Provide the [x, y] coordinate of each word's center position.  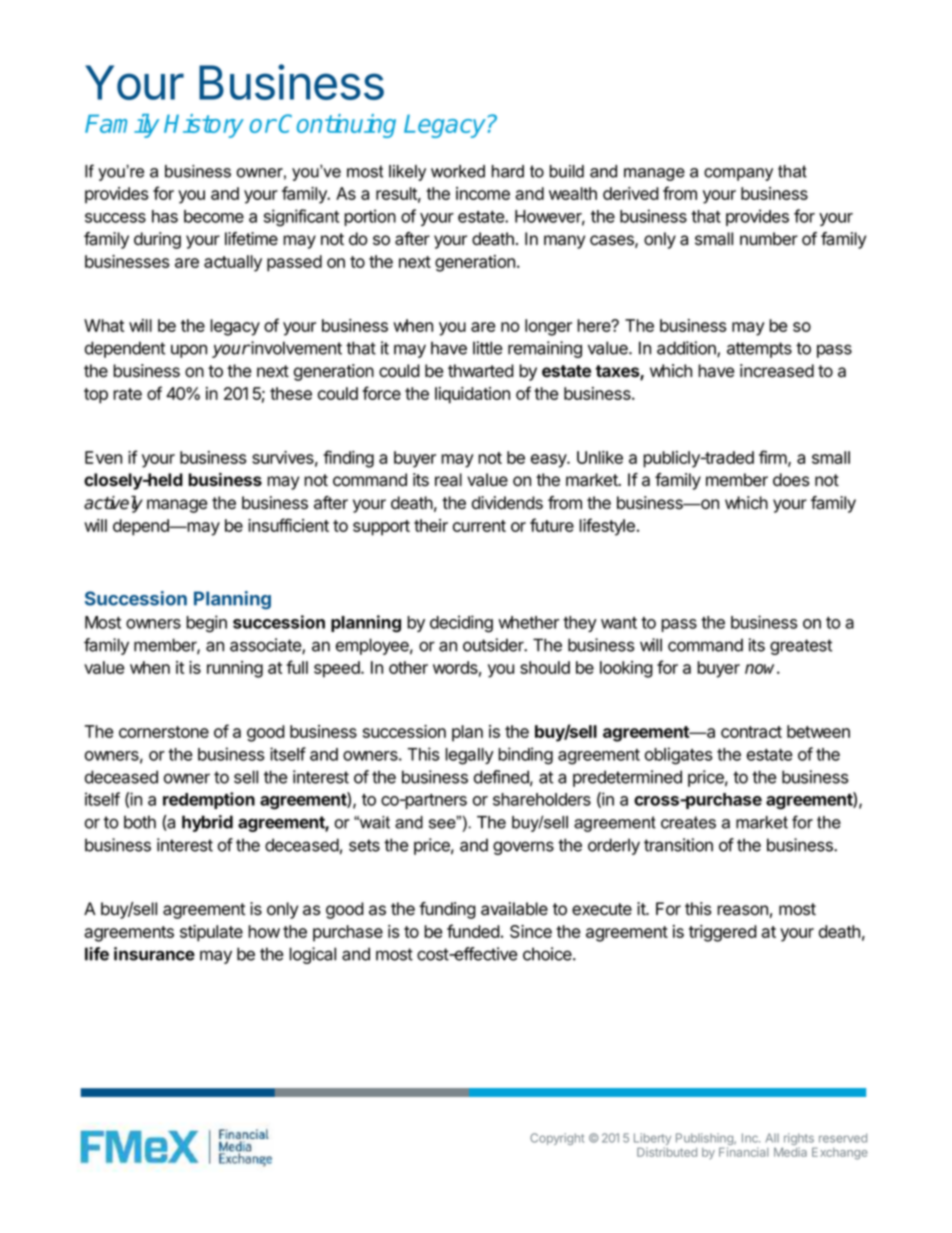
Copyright [557, 1139]
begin [206, 624]
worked [458, 171]
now [762, 669]
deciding [461, 624]
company [738, 174]
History [204, 126]
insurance [154, 954]
